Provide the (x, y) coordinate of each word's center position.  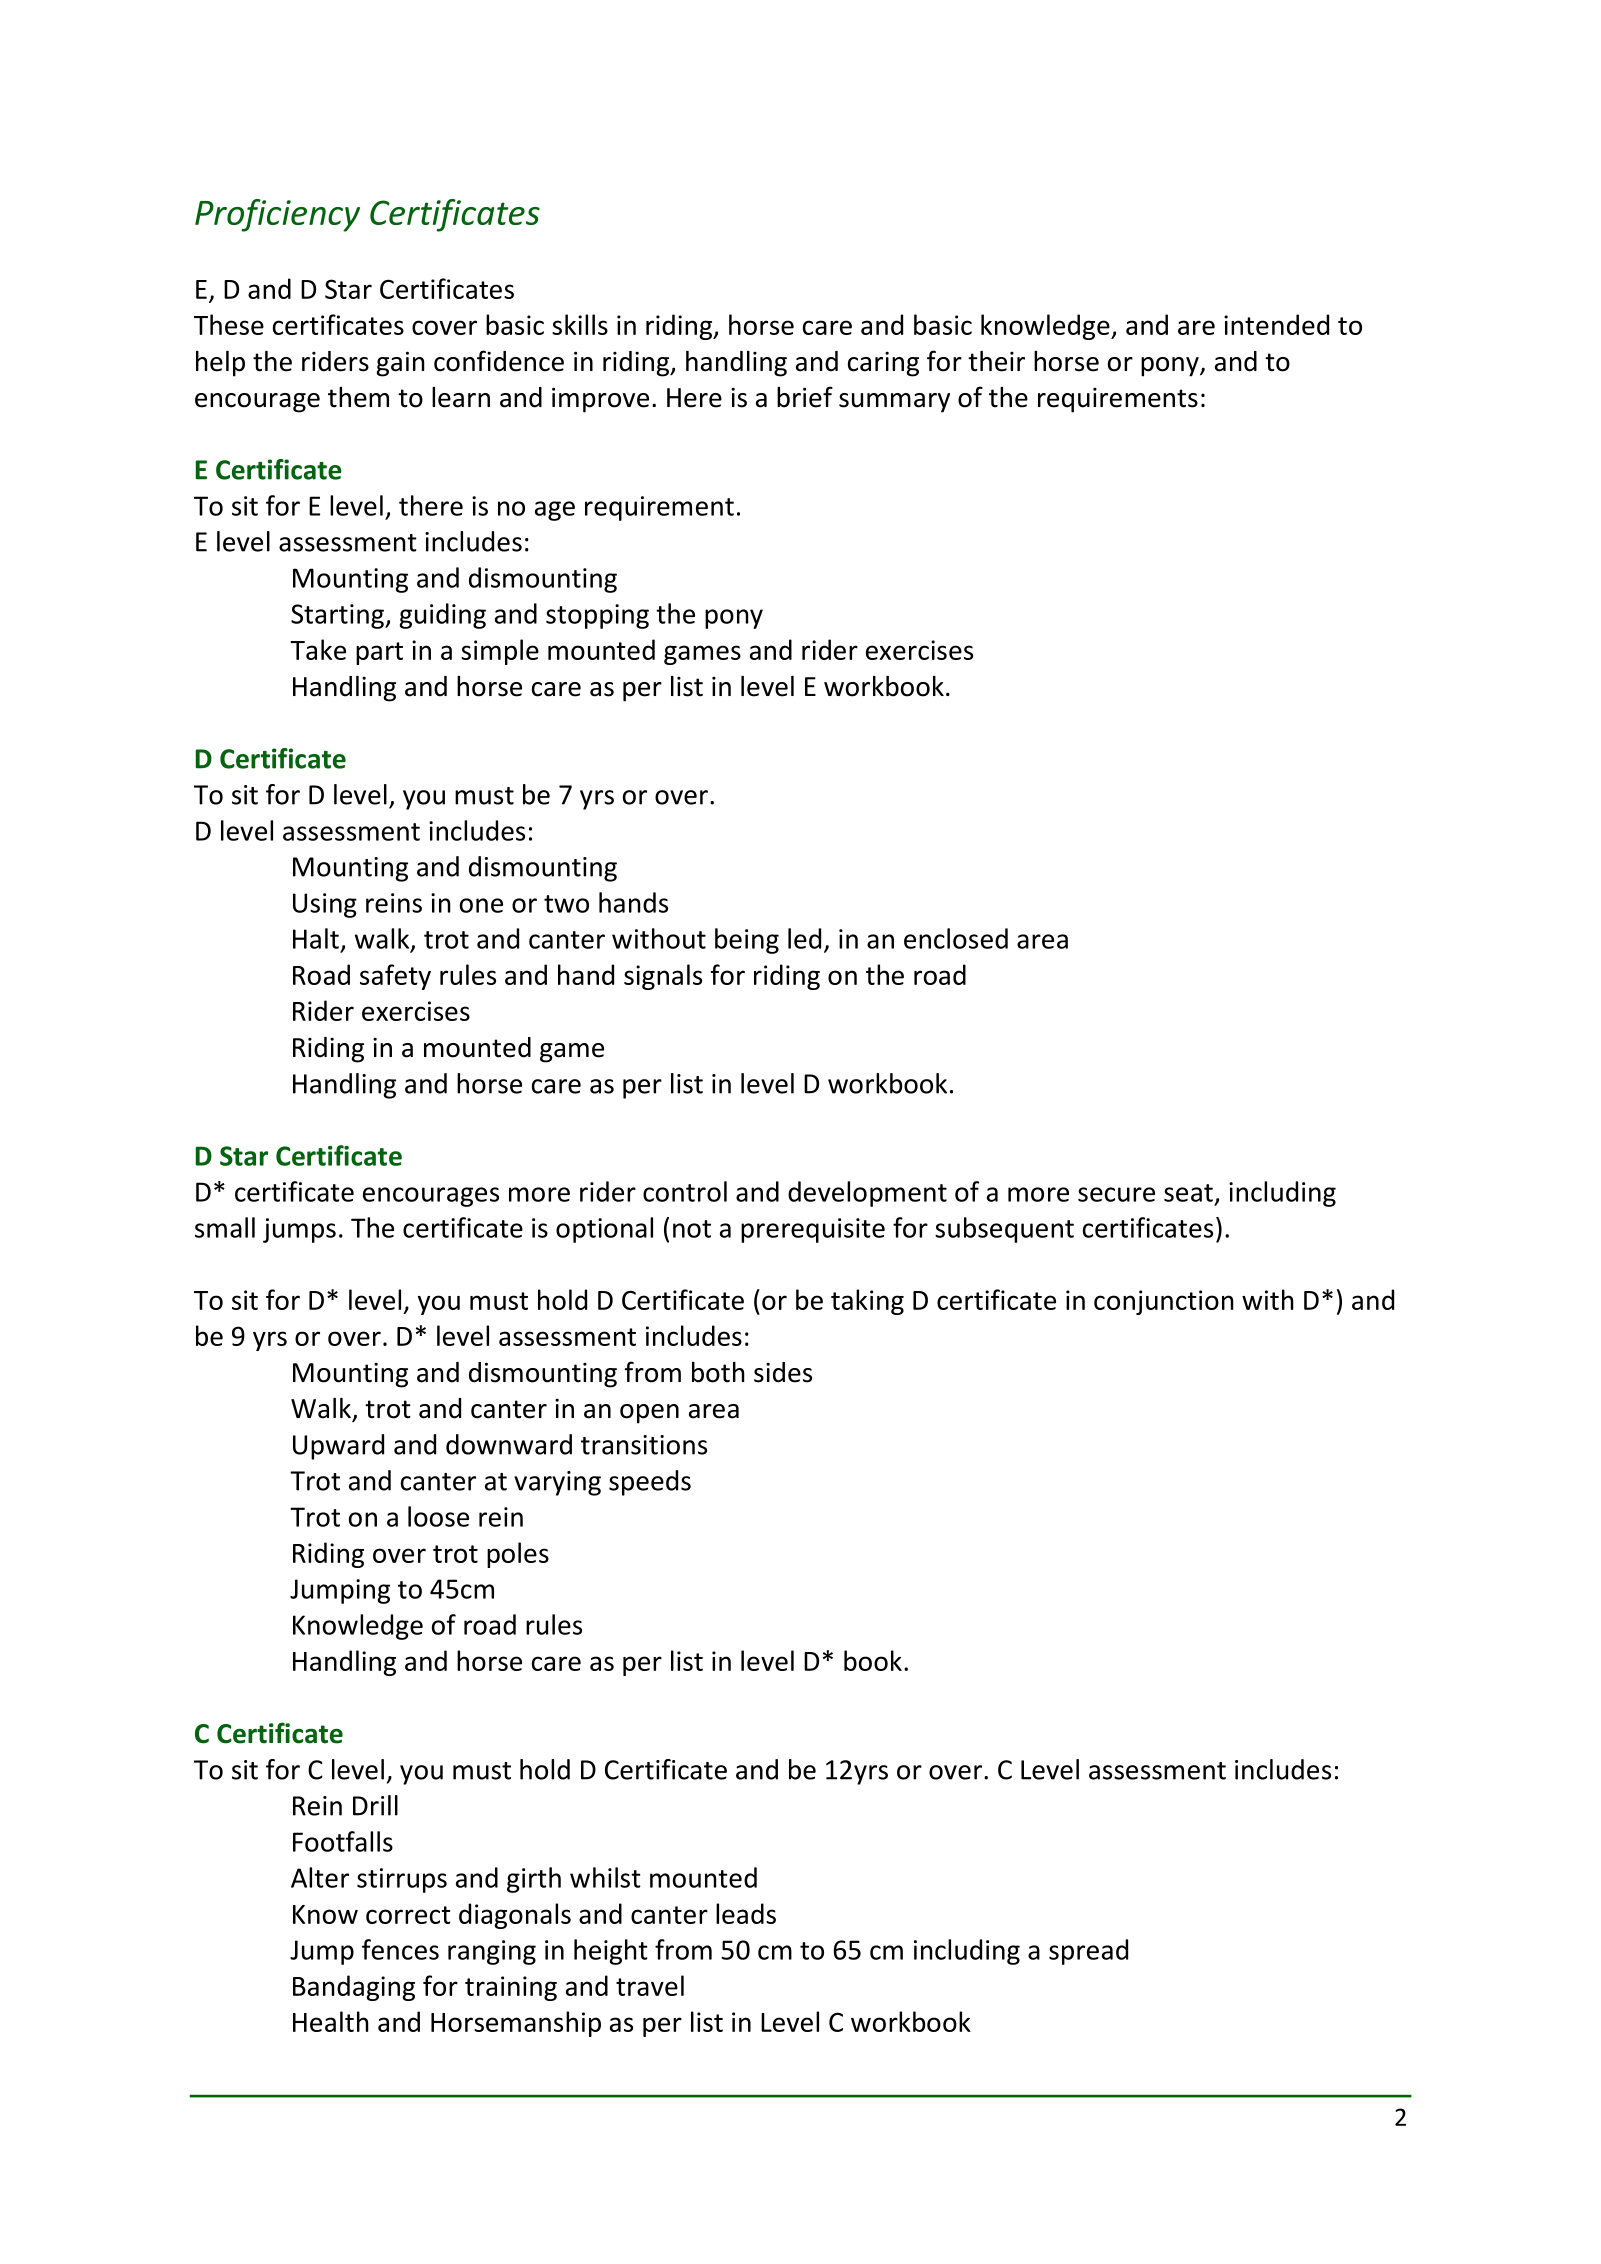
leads (746, 1913)
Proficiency (277, 215)
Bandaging (354, 1988)
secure (1116, 1194)
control (685, 1191)
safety (395, 977)
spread (1088, 1952)
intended (1276, 324)
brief (805, 397)
